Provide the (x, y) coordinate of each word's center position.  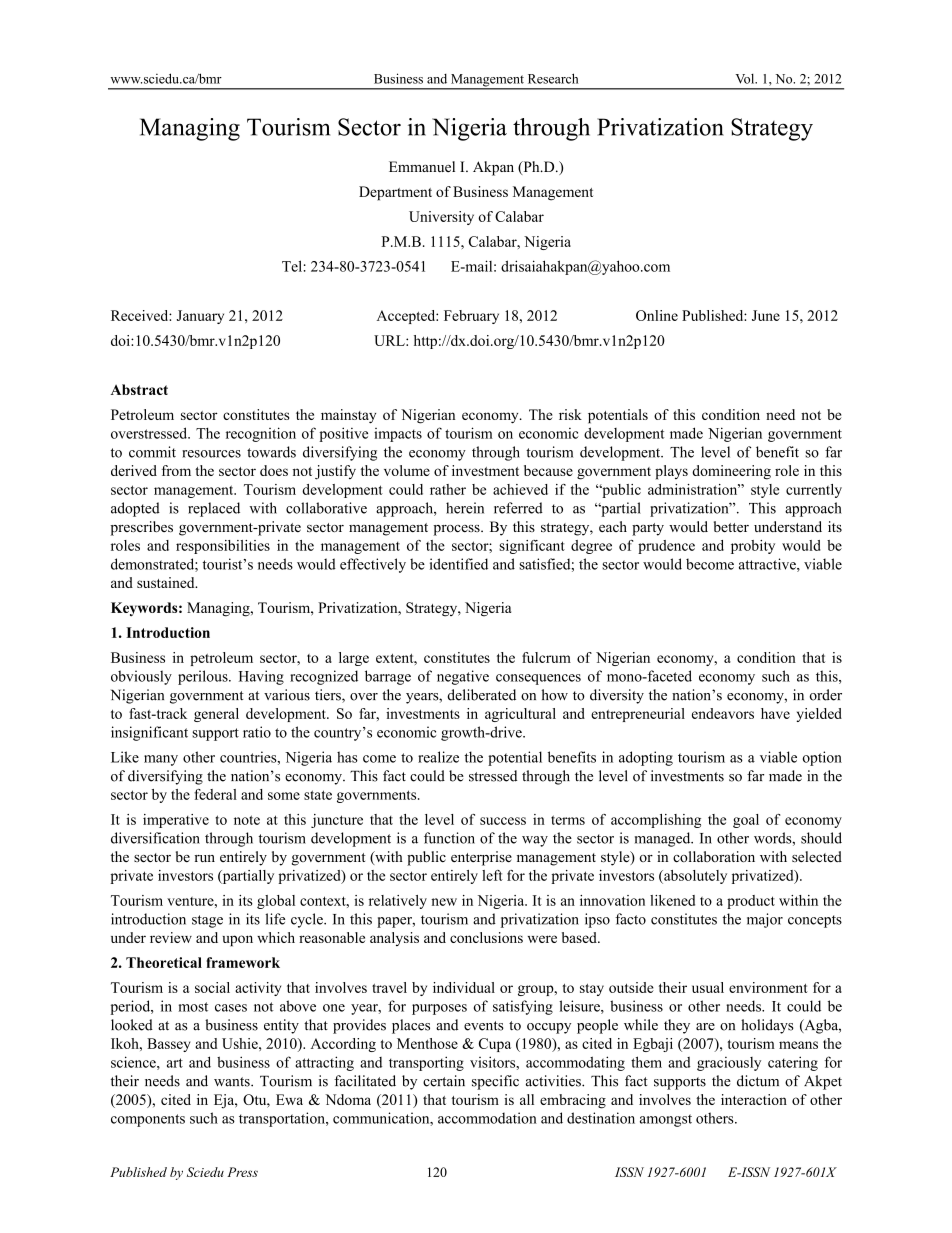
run (205, 858)
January (200, 317)
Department (395, 193)
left (492, 875)
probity (753, 547)
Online (657, 315)
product (751, 902)
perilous (204, 677)
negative (463, 677)
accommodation (487, 1118)
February (471, 317)
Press (242, 1172)
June (766, 315)
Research (553, 78)
